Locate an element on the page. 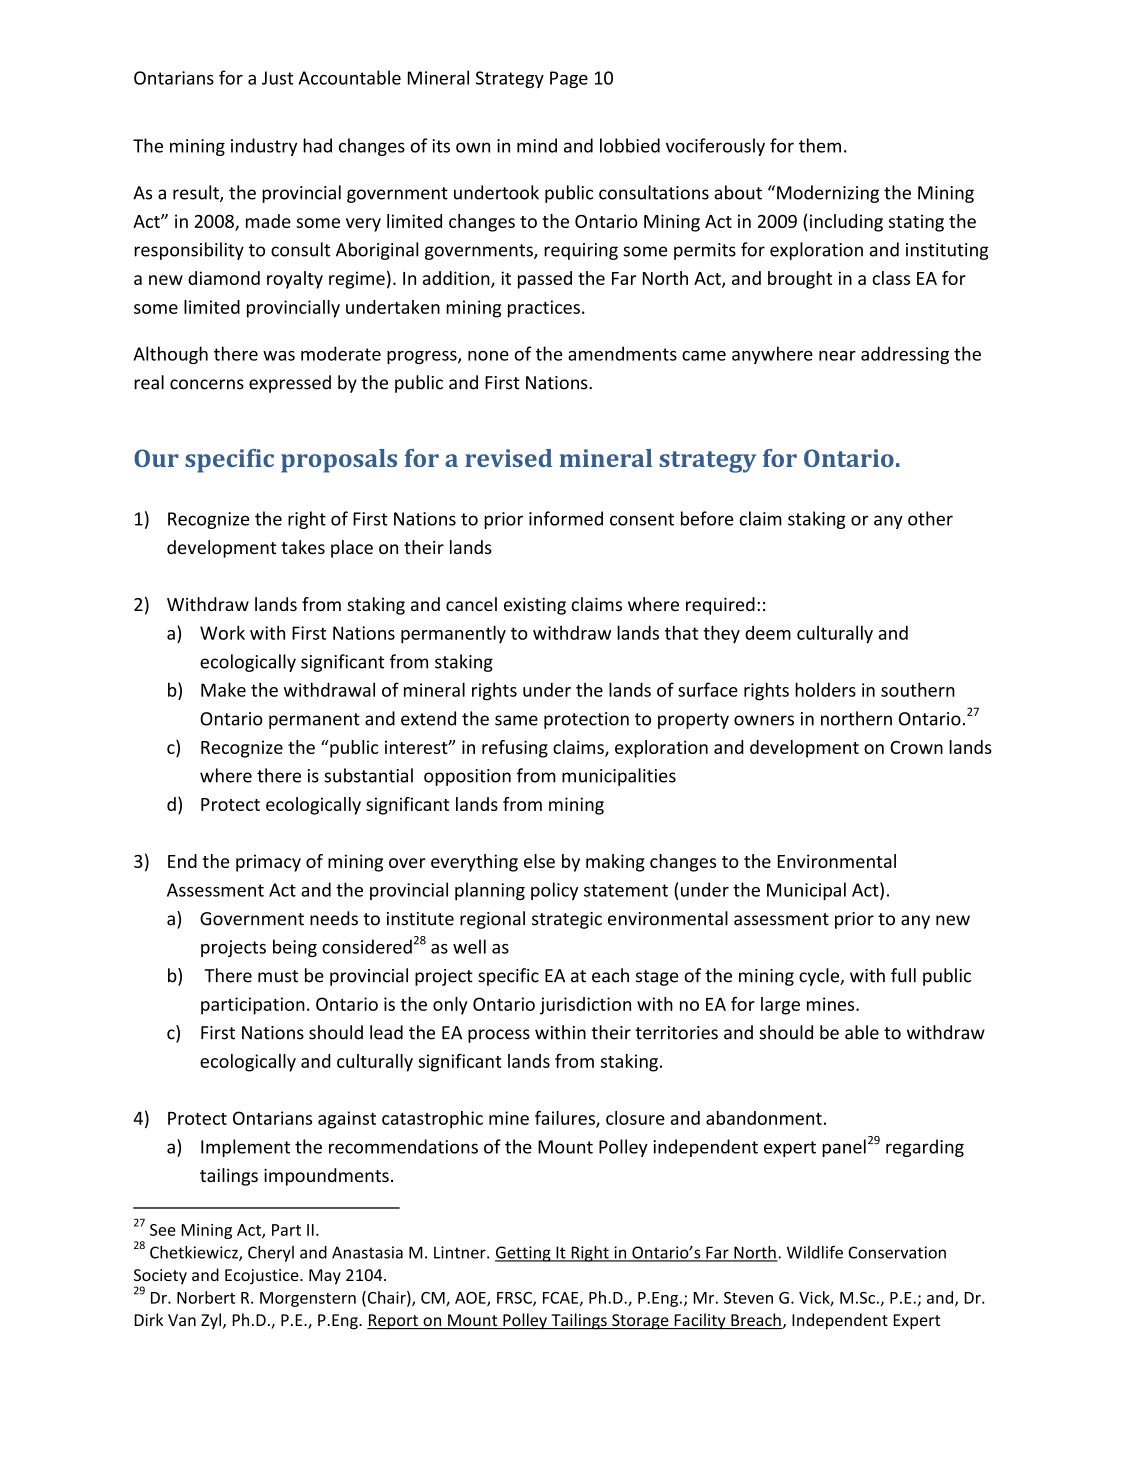 The image size is (1132, 1464). mind is located at coordinates (537, 145).
